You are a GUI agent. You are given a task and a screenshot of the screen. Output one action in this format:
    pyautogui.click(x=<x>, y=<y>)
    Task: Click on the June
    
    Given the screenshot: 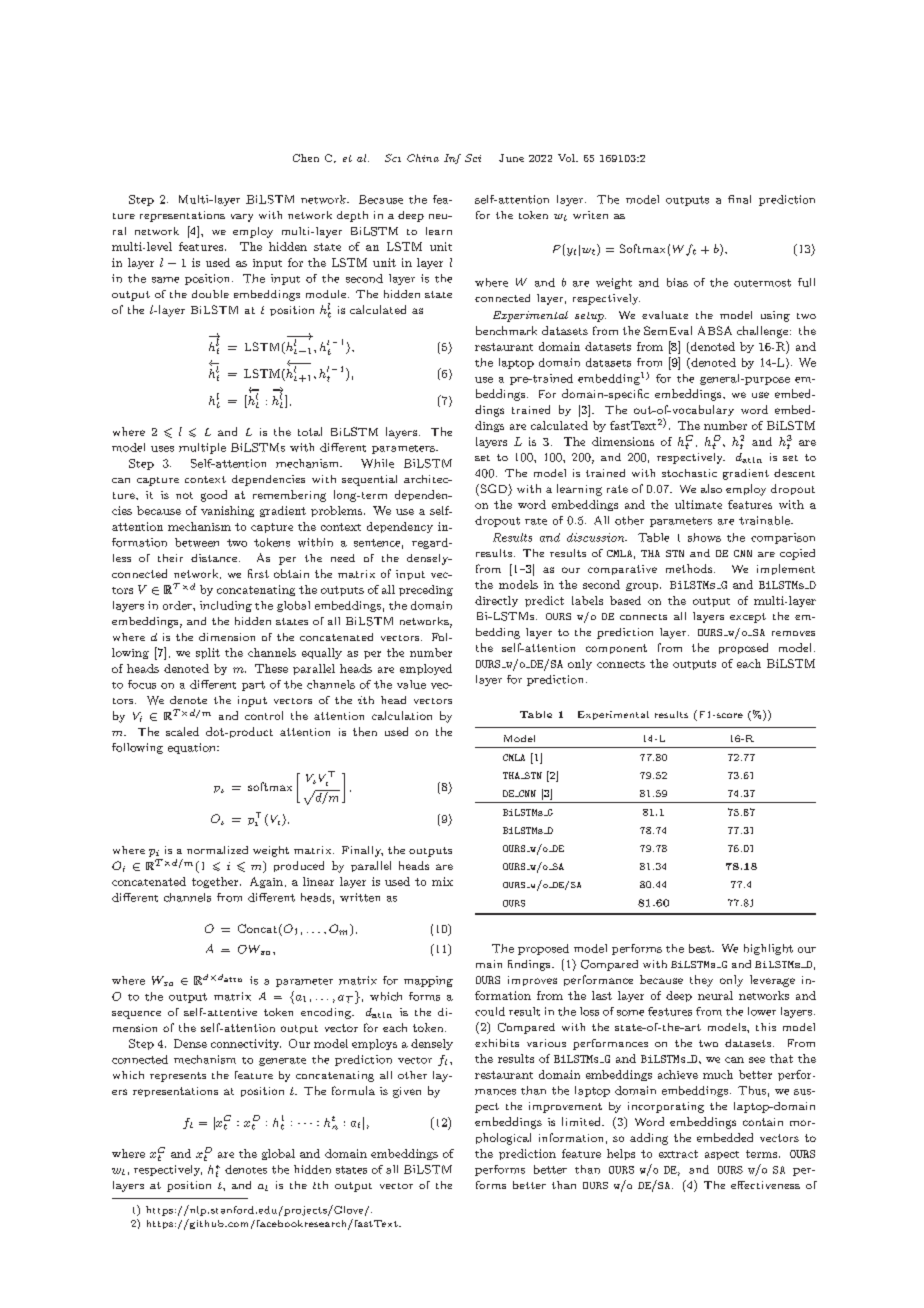 What is the action you would take?
    pyautogui.click(x=511, y=158)
